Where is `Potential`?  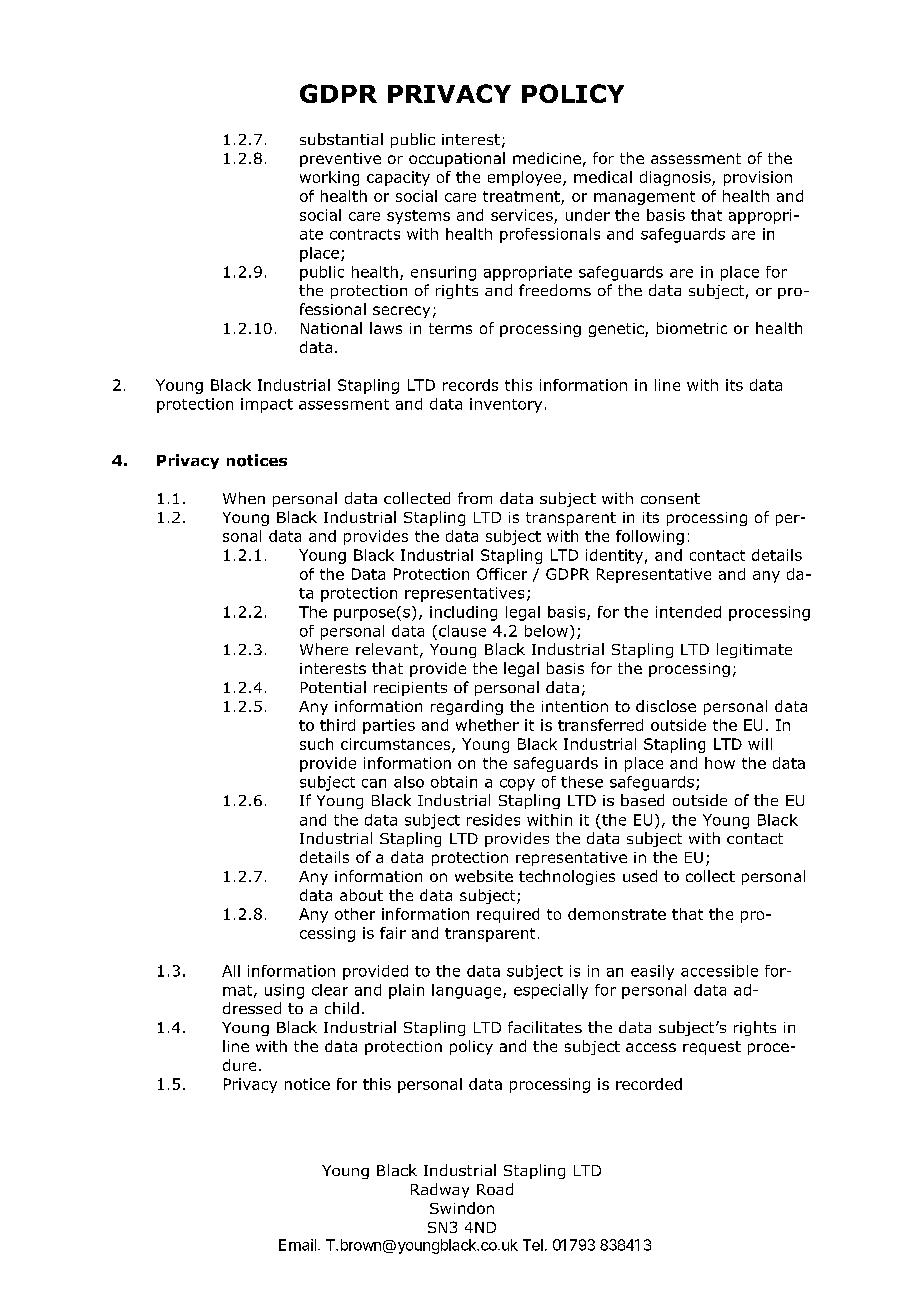
Potential is located at coordinates (333, 687).
